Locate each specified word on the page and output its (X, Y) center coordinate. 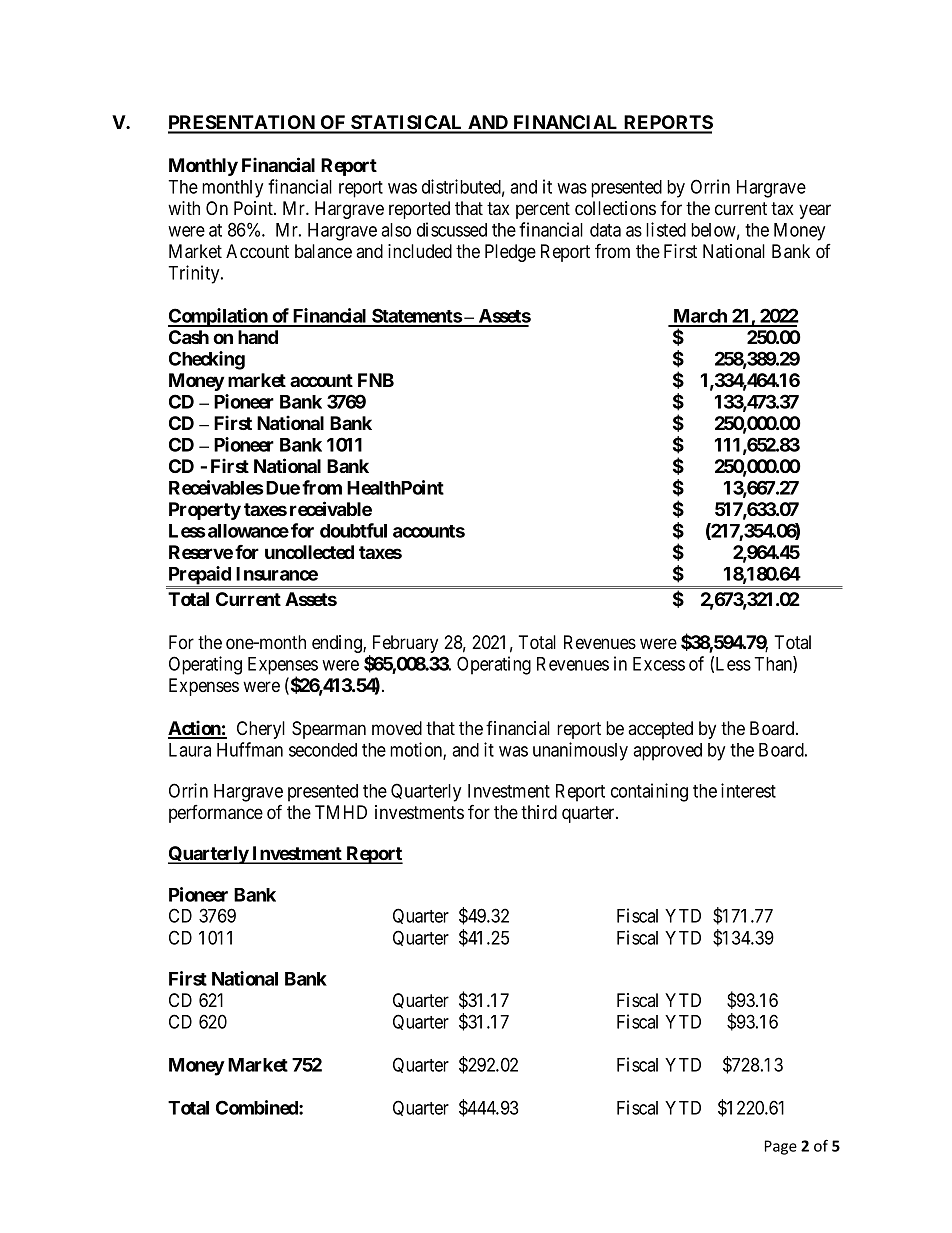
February (404, 645)
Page (781, 1147)
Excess (659, 664)
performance (216, 814)
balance (323, 251)
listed (666, 229)
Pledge (510, 253)
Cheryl (261, 730)
